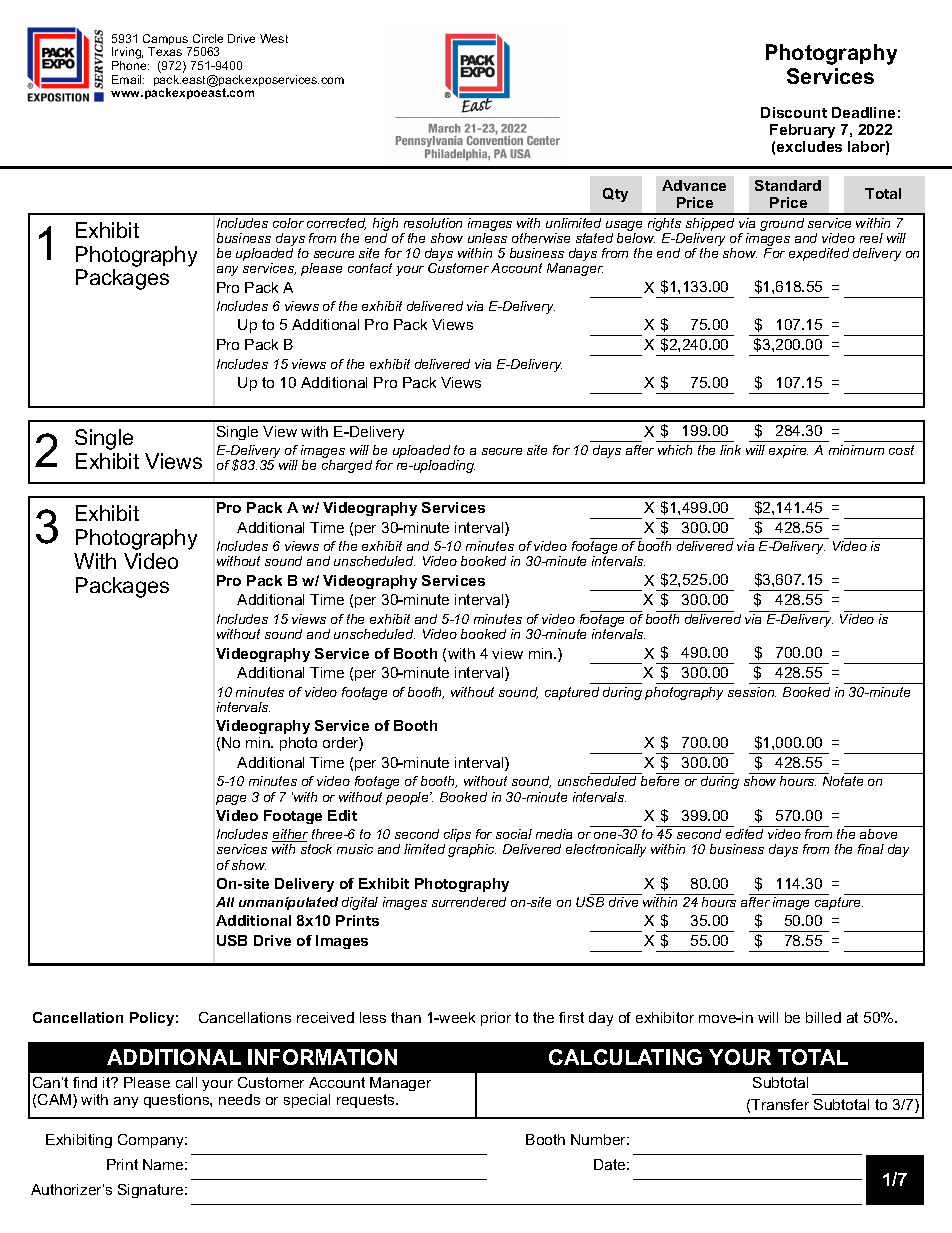 The width and height of the image is (952, 1233). I want to click on Discount, so click(794, 112).
